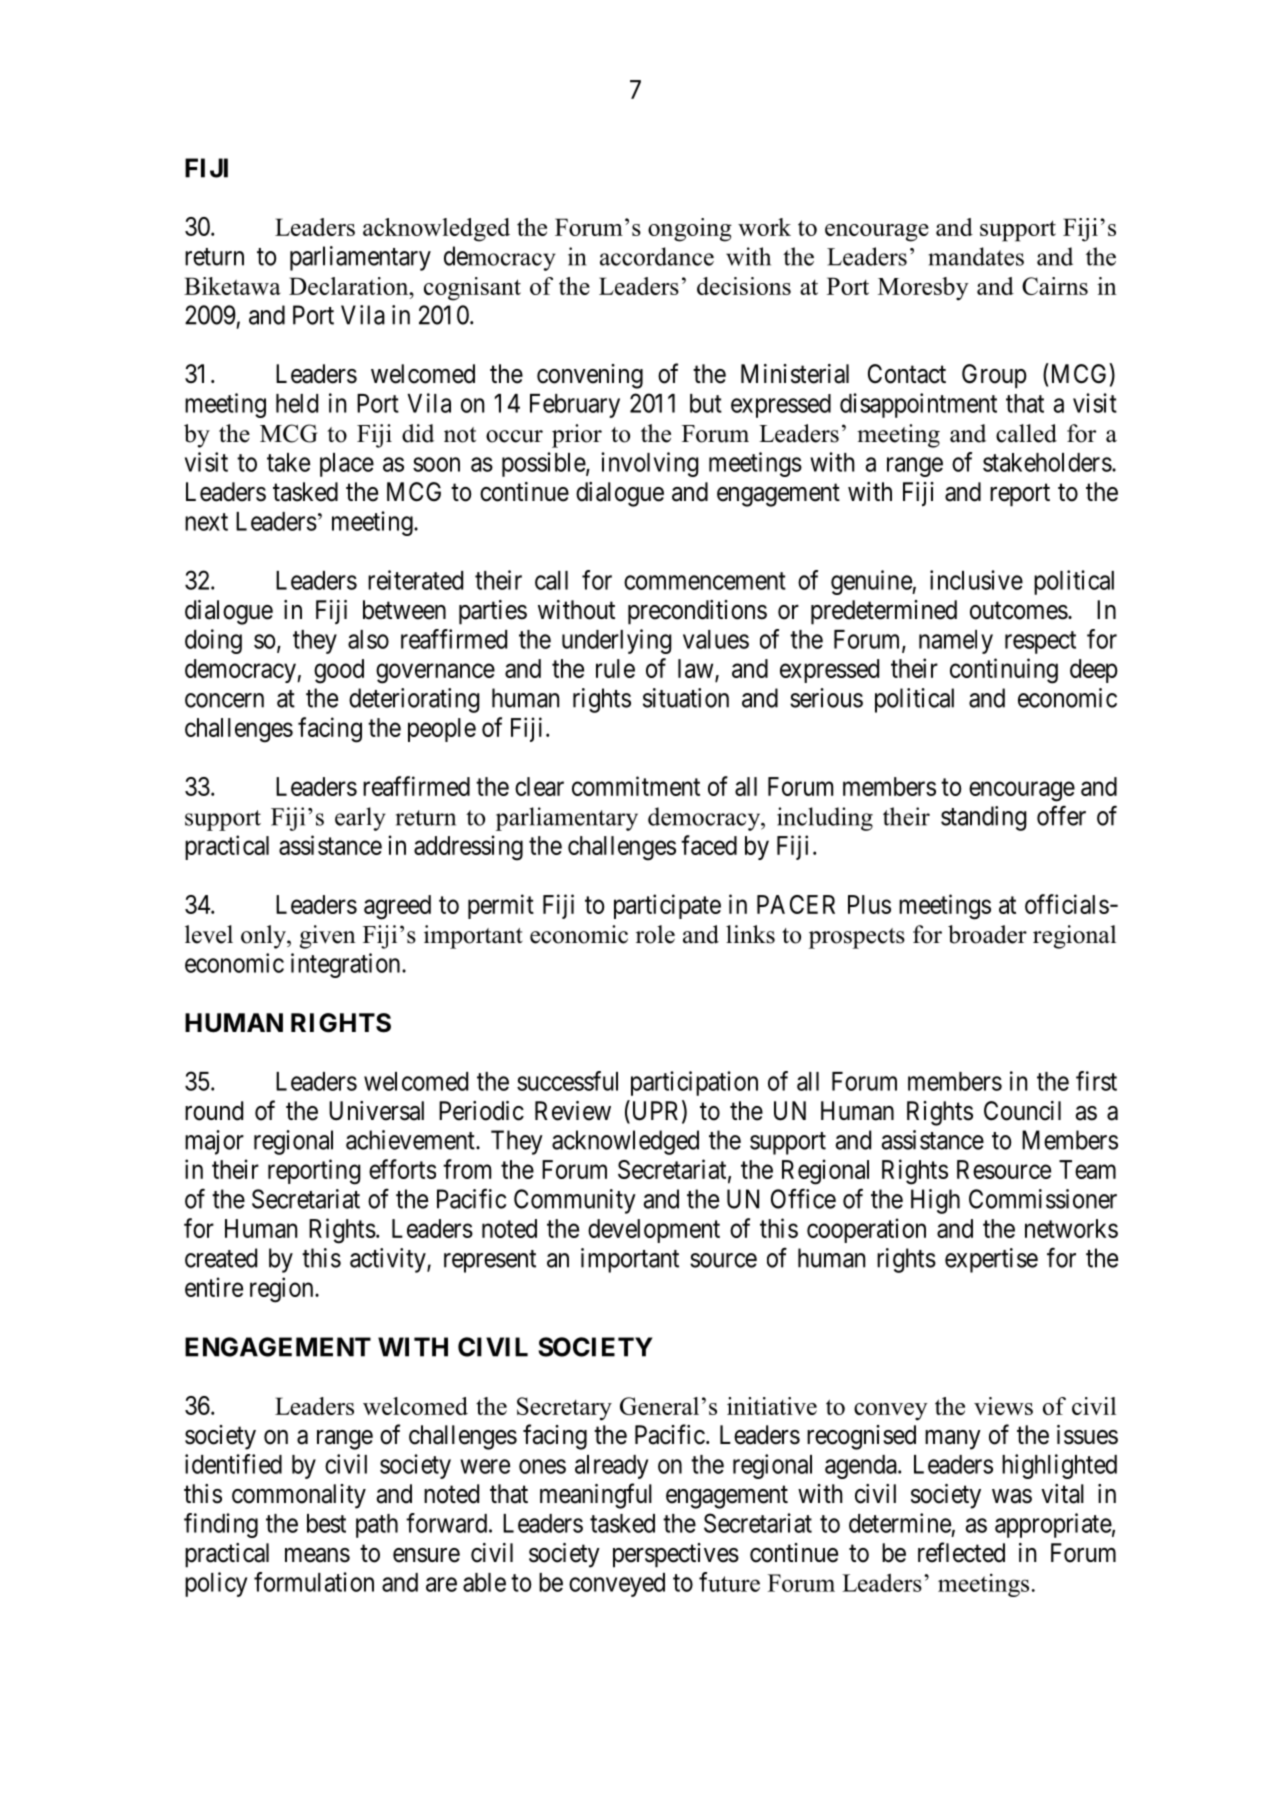 This image has width=1271, height=1798. I want to click on Council, so click(1022, 1111).
